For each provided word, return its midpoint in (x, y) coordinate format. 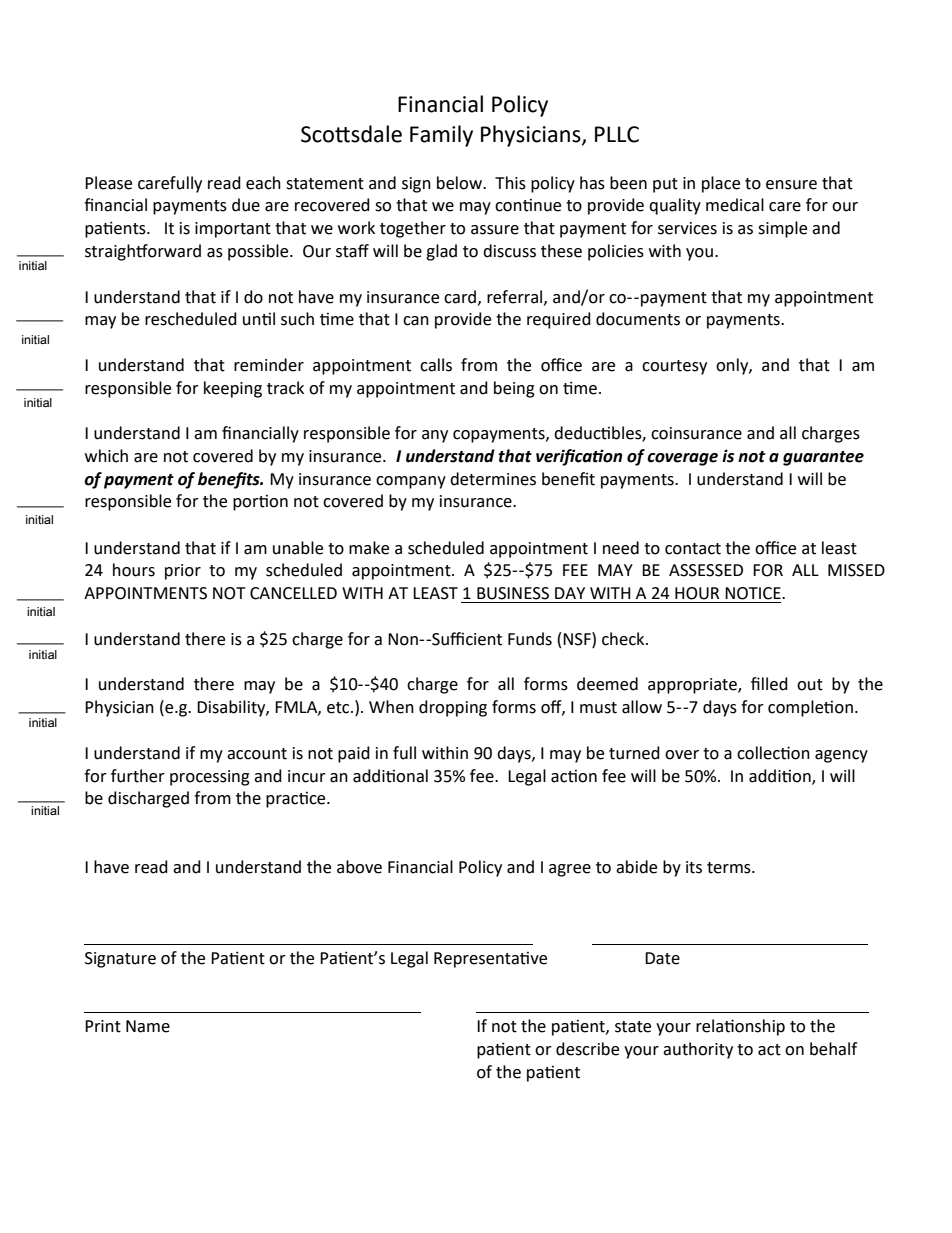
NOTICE (754, 593)
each (263, 183)
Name (148, 1026)
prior (183, 572)
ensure (791, 185)
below (460, 183)
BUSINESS (513, 593)
